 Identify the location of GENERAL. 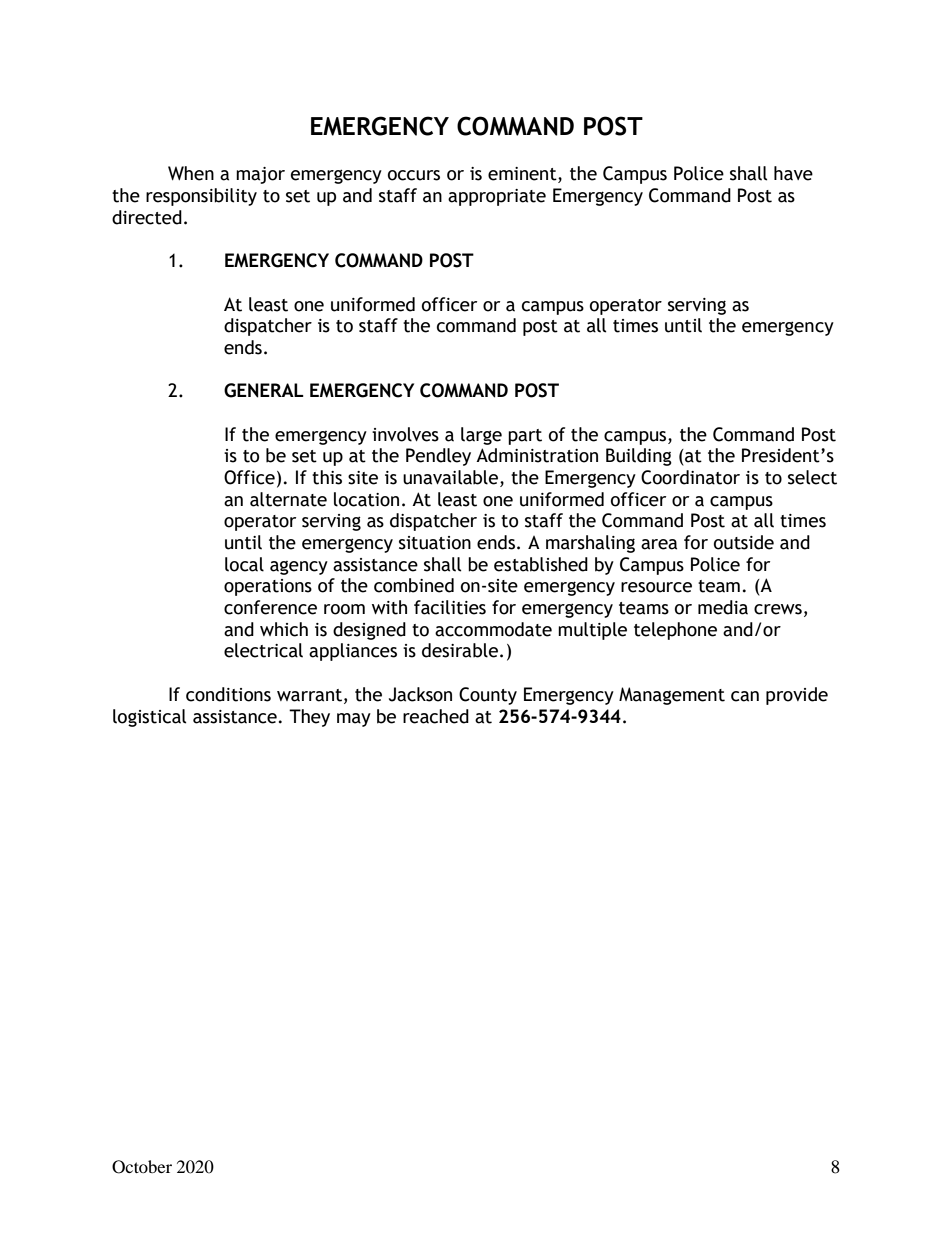
(264, 390).
